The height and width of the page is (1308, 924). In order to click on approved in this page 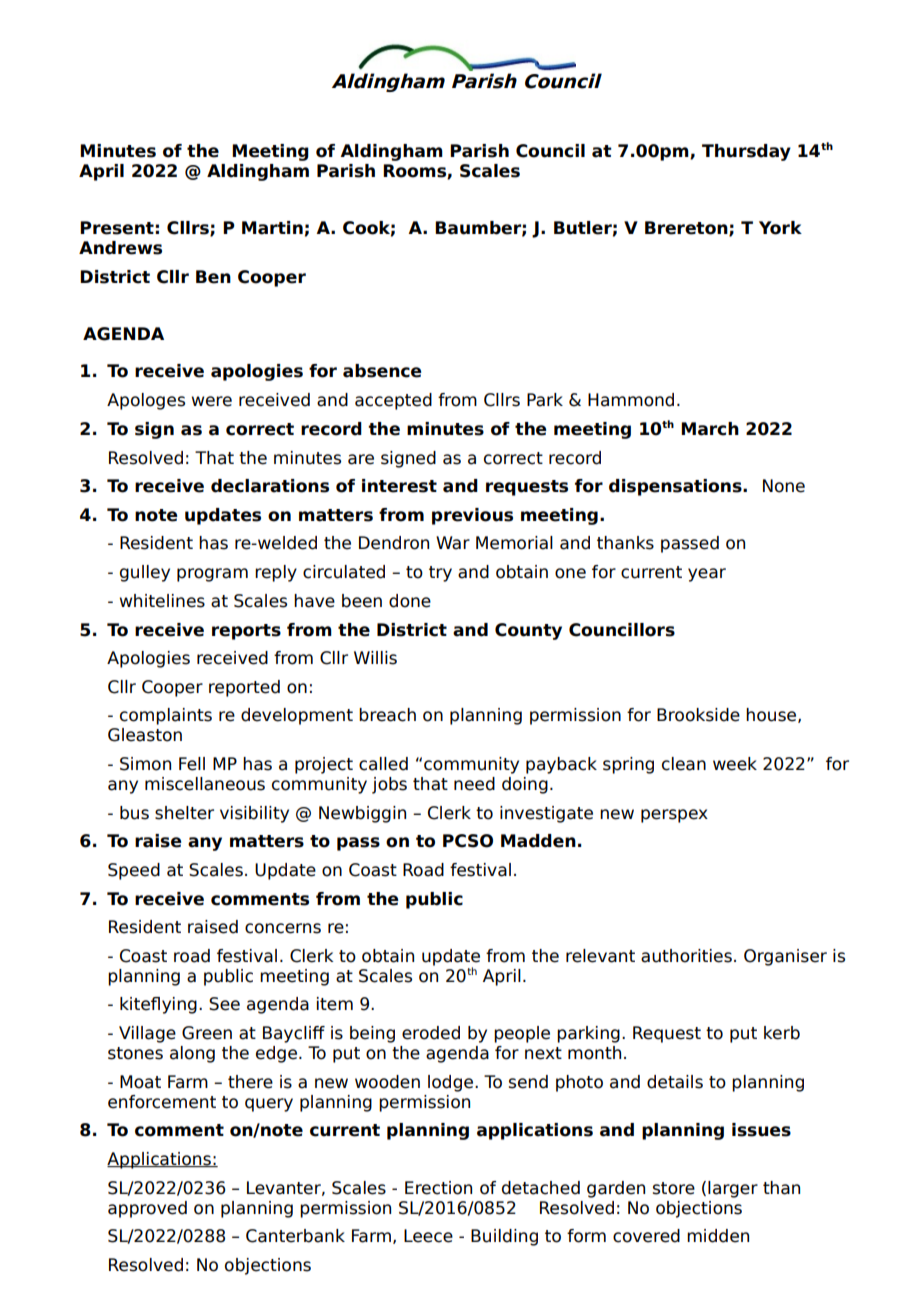, I will do `click(147, 1209)`.
